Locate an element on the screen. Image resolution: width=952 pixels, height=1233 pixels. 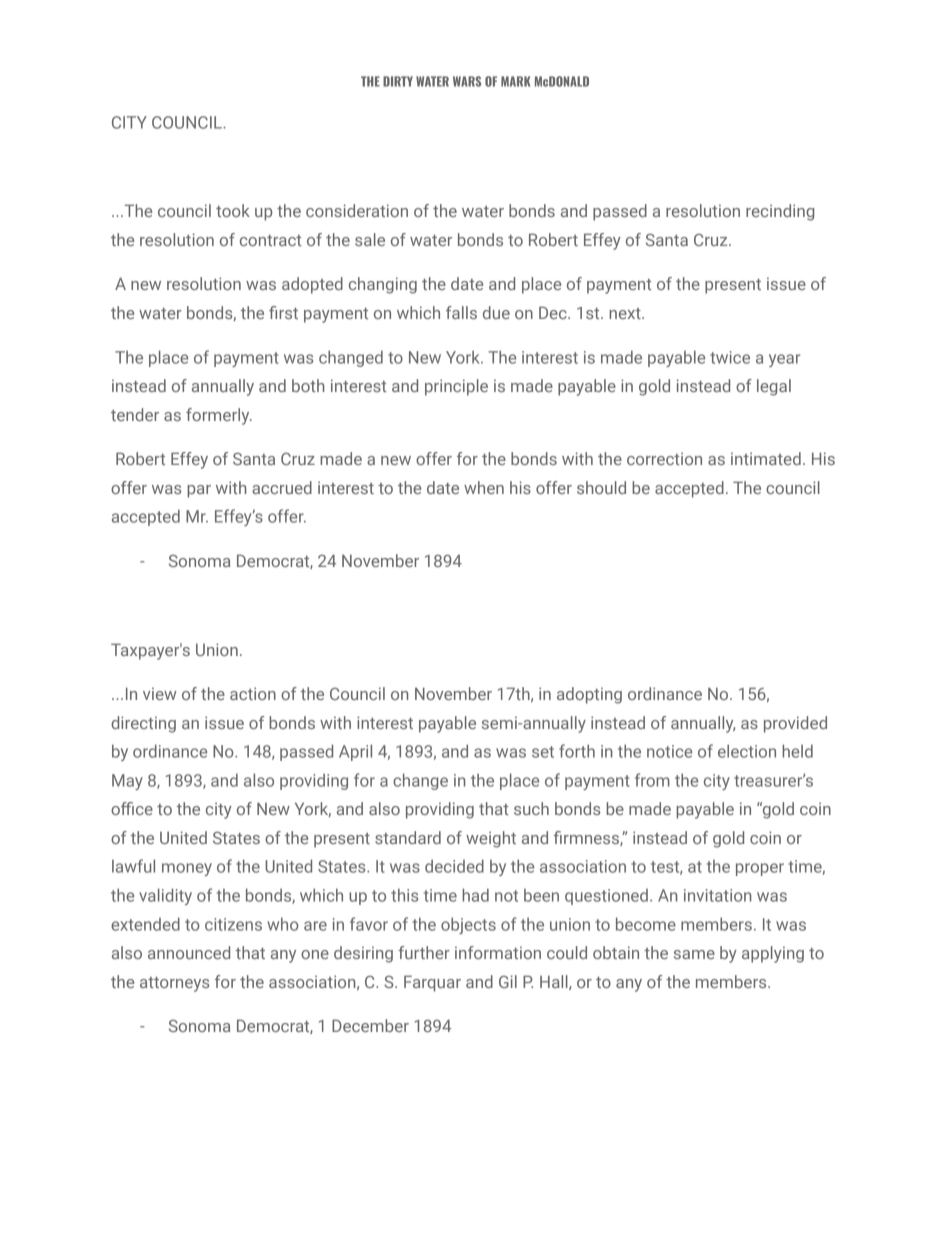
WARS is located at coordinates (467, 81).
